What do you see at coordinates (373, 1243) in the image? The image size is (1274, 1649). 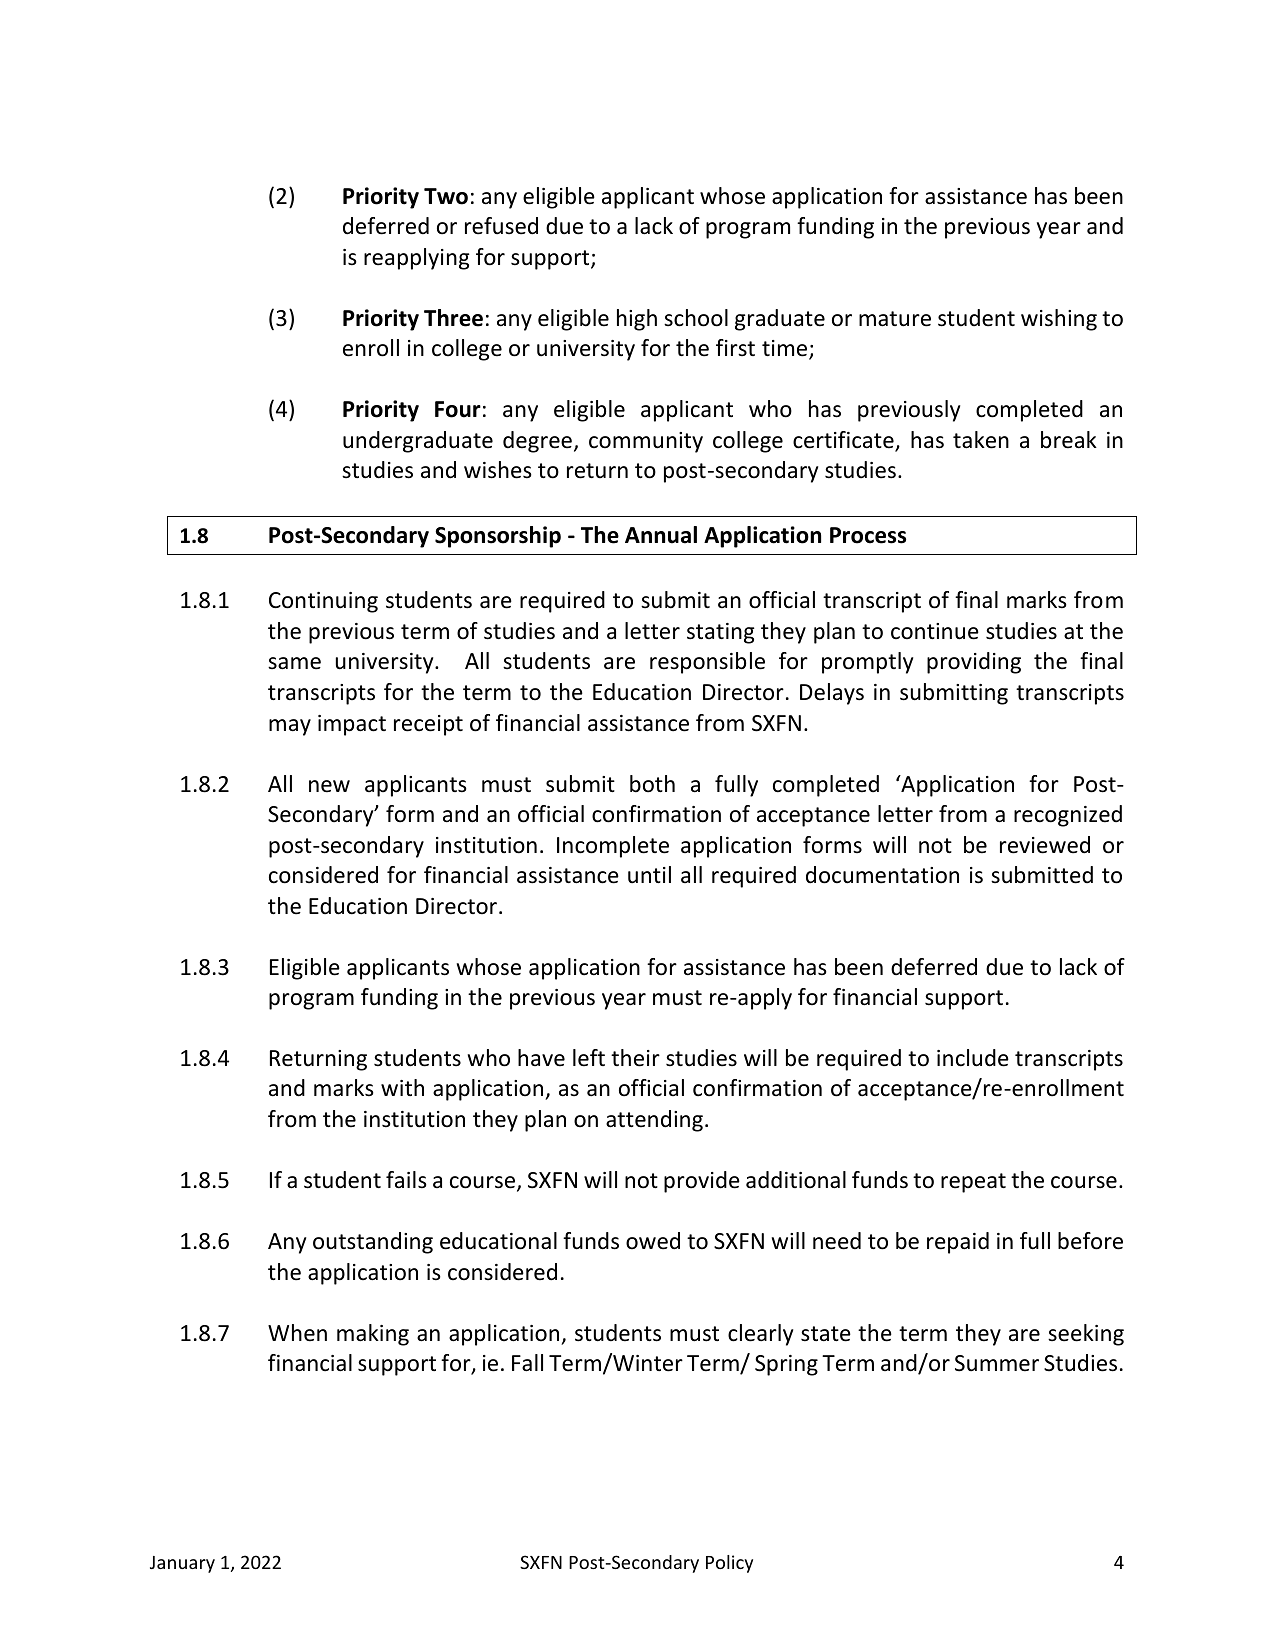 I see `outstanding` at bounding box center [373, 1243].
